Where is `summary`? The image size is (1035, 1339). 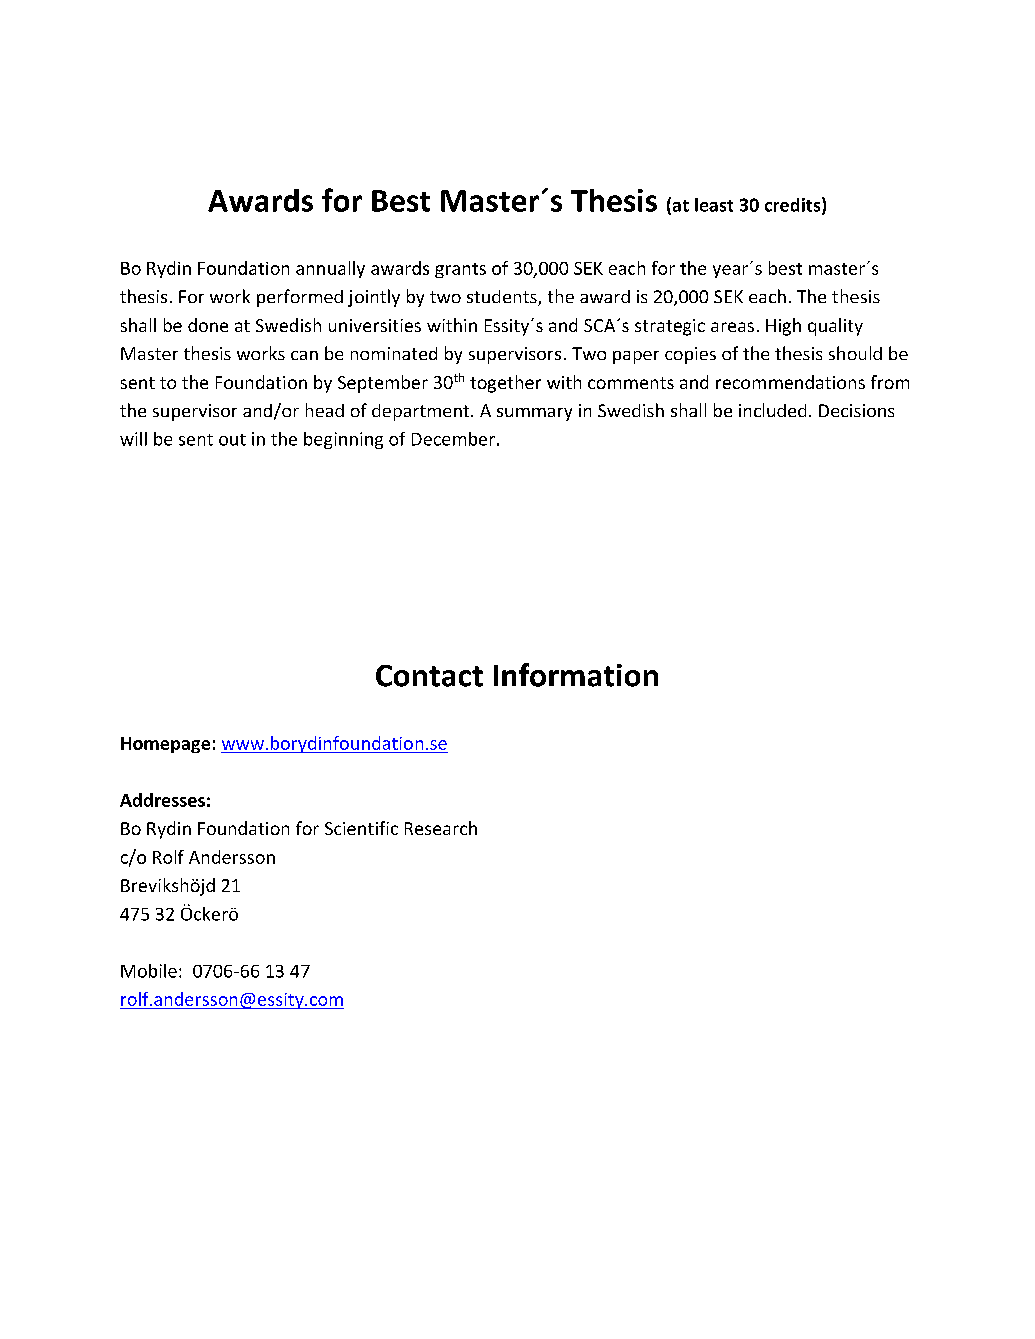 summary is located at coordinates (534, 414).
